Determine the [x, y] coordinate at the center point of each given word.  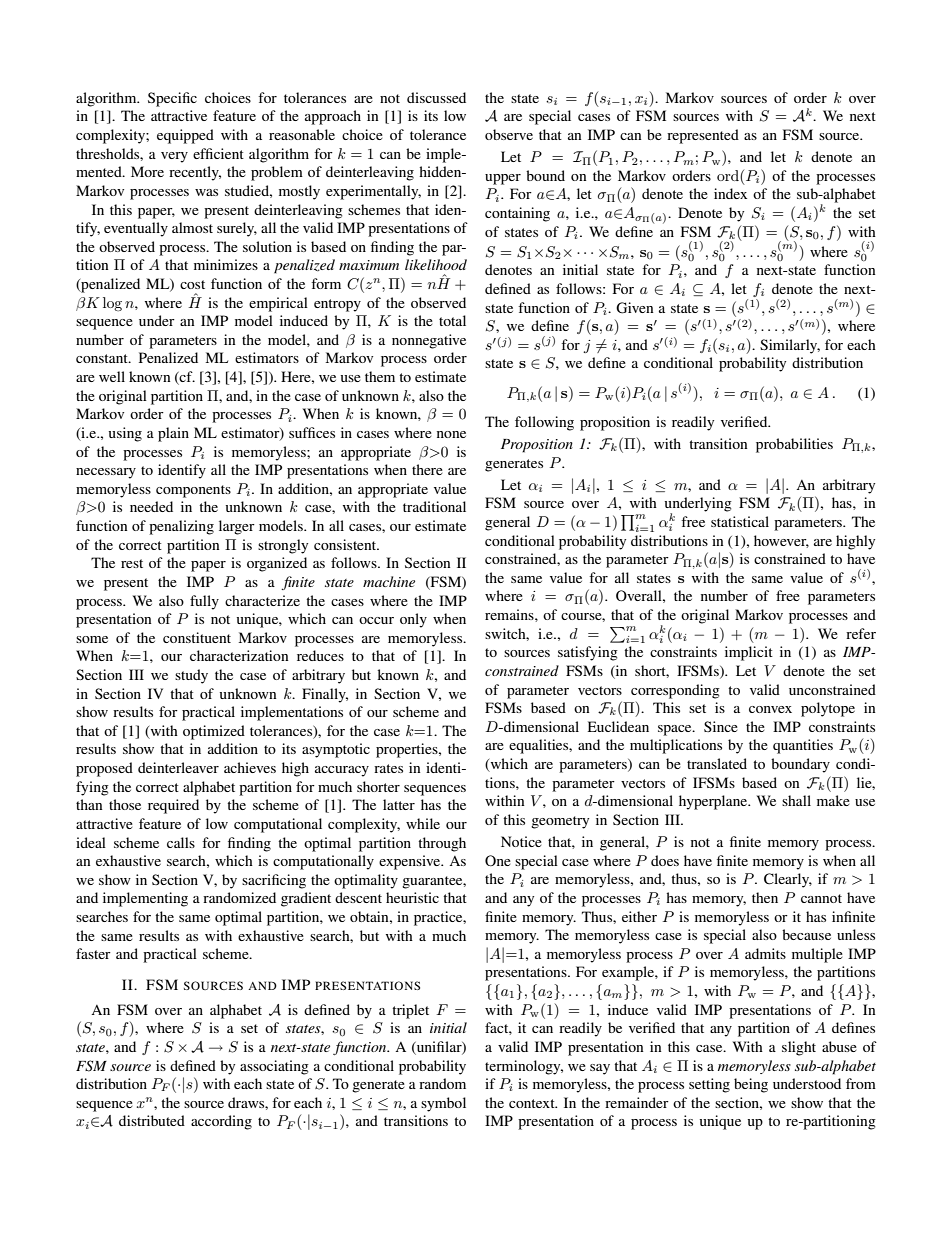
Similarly [790, 346]
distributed [152, 1120]
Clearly [788, 880]
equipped [185, 136]
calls [181, 842]
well [112, 376]
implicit [749, 653]
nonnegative [429, 341]
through [442, 844]
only [413, 620]
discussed [436, 97]
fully [204, 602]
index [730, 193]
